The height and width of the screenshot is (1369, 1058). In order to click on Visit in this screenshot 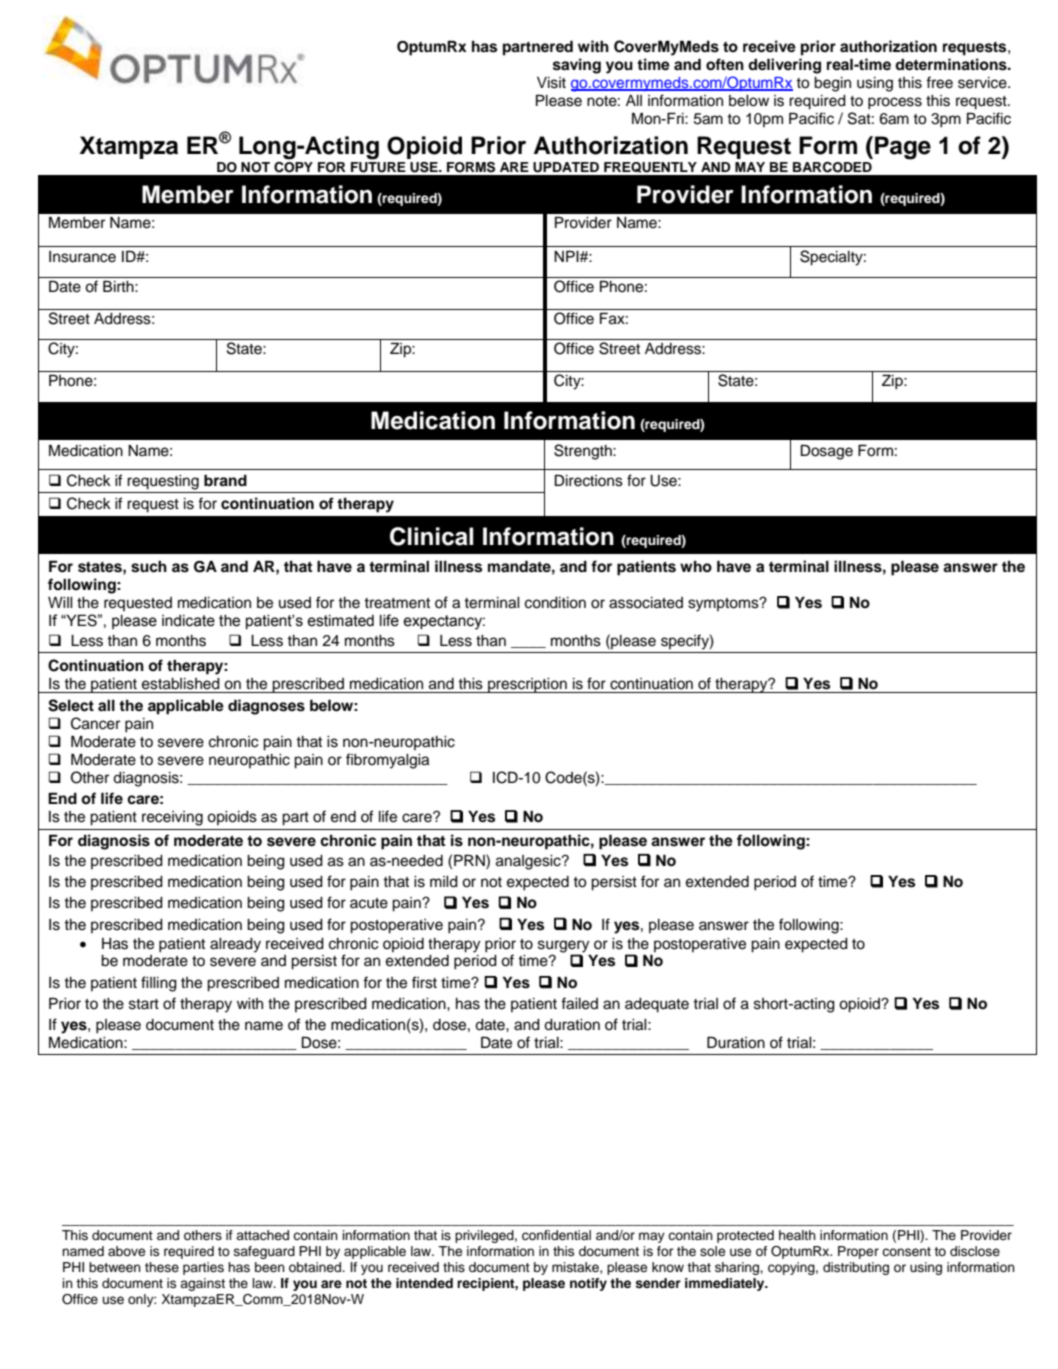, I will do `click(551, 83)`.
